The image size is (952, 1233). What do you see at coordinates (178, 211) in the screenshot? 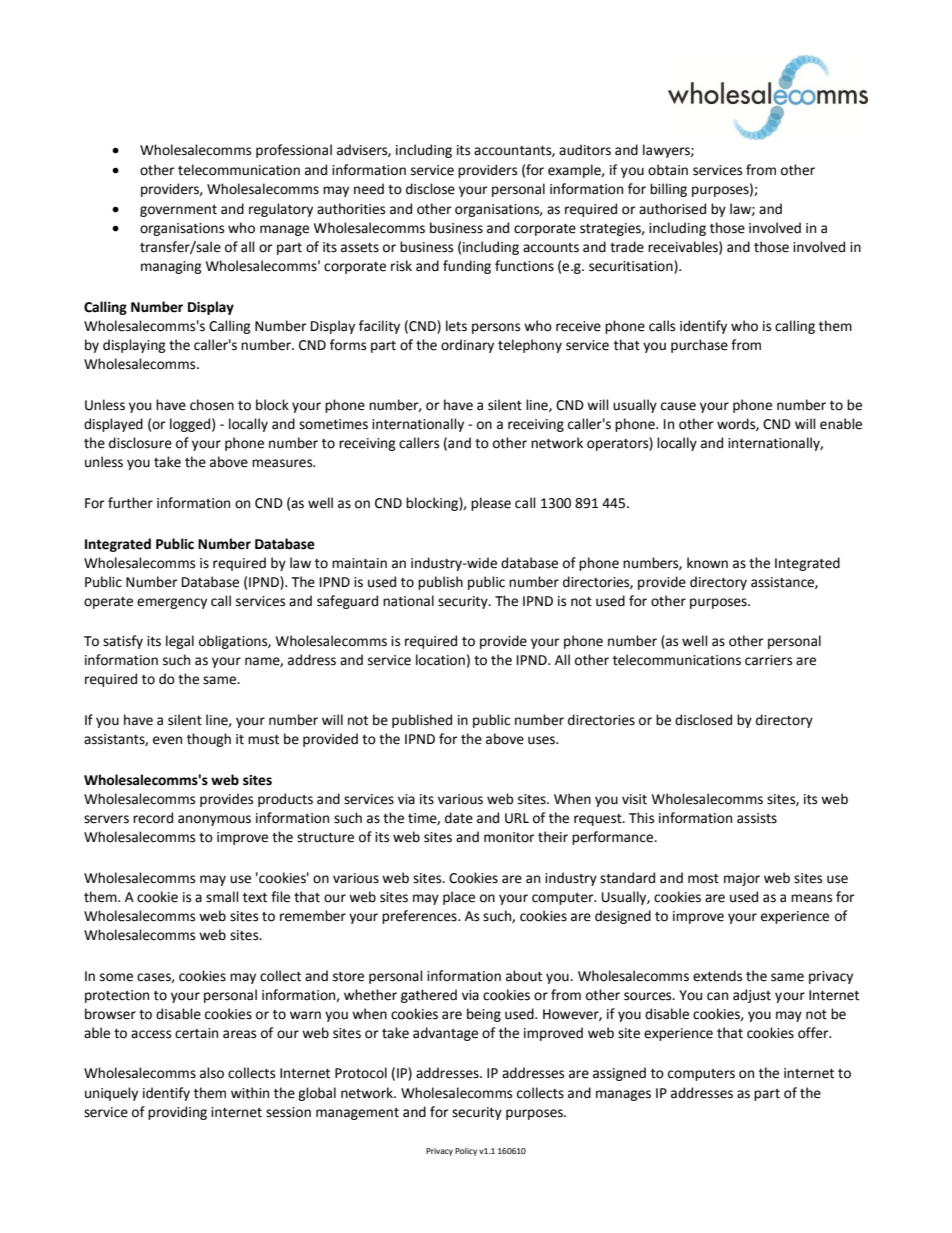
I see `government` at bounding box center [178, 211].
